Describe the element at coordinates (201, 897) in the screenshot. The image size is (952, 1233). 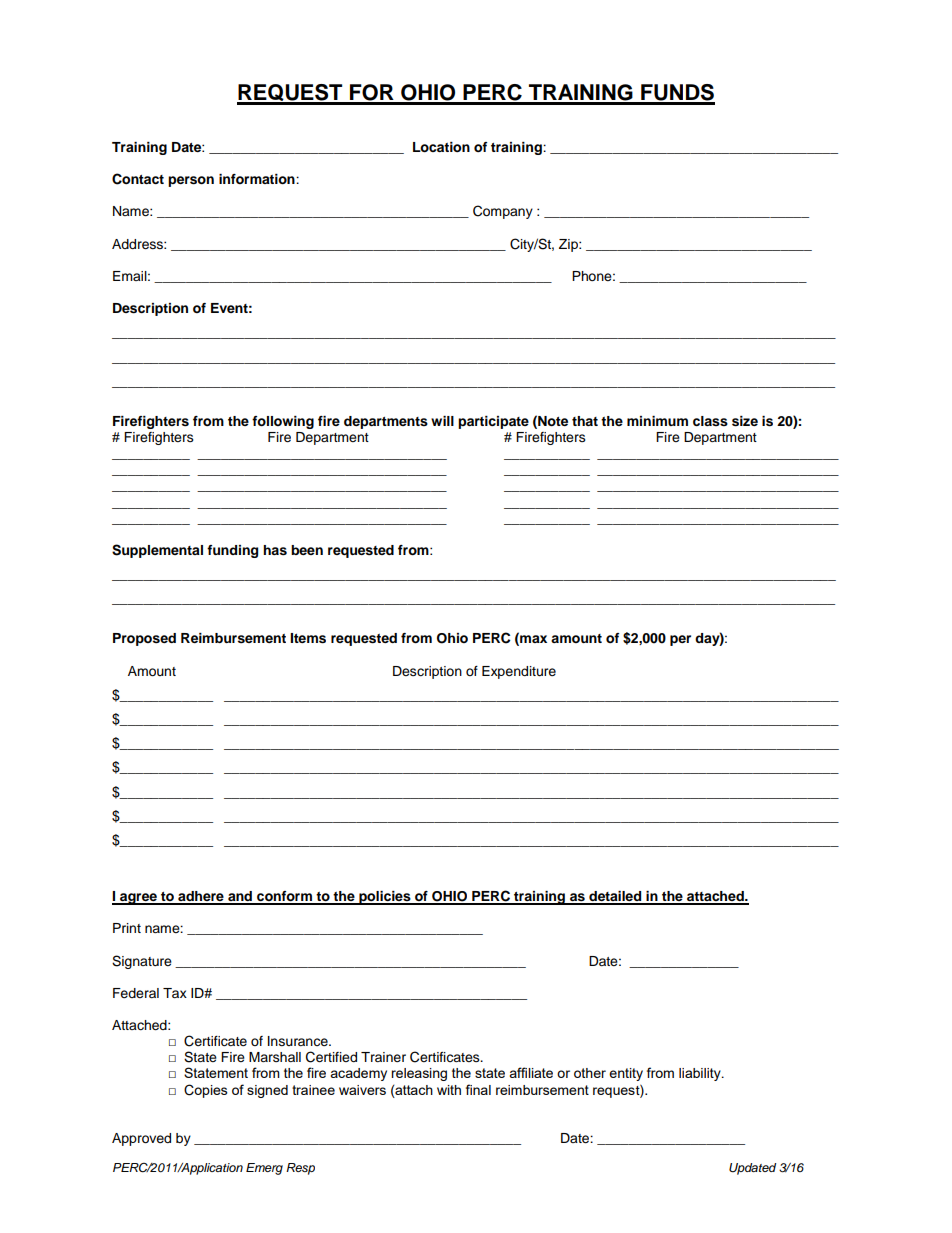
I see `adhere` at that location.
